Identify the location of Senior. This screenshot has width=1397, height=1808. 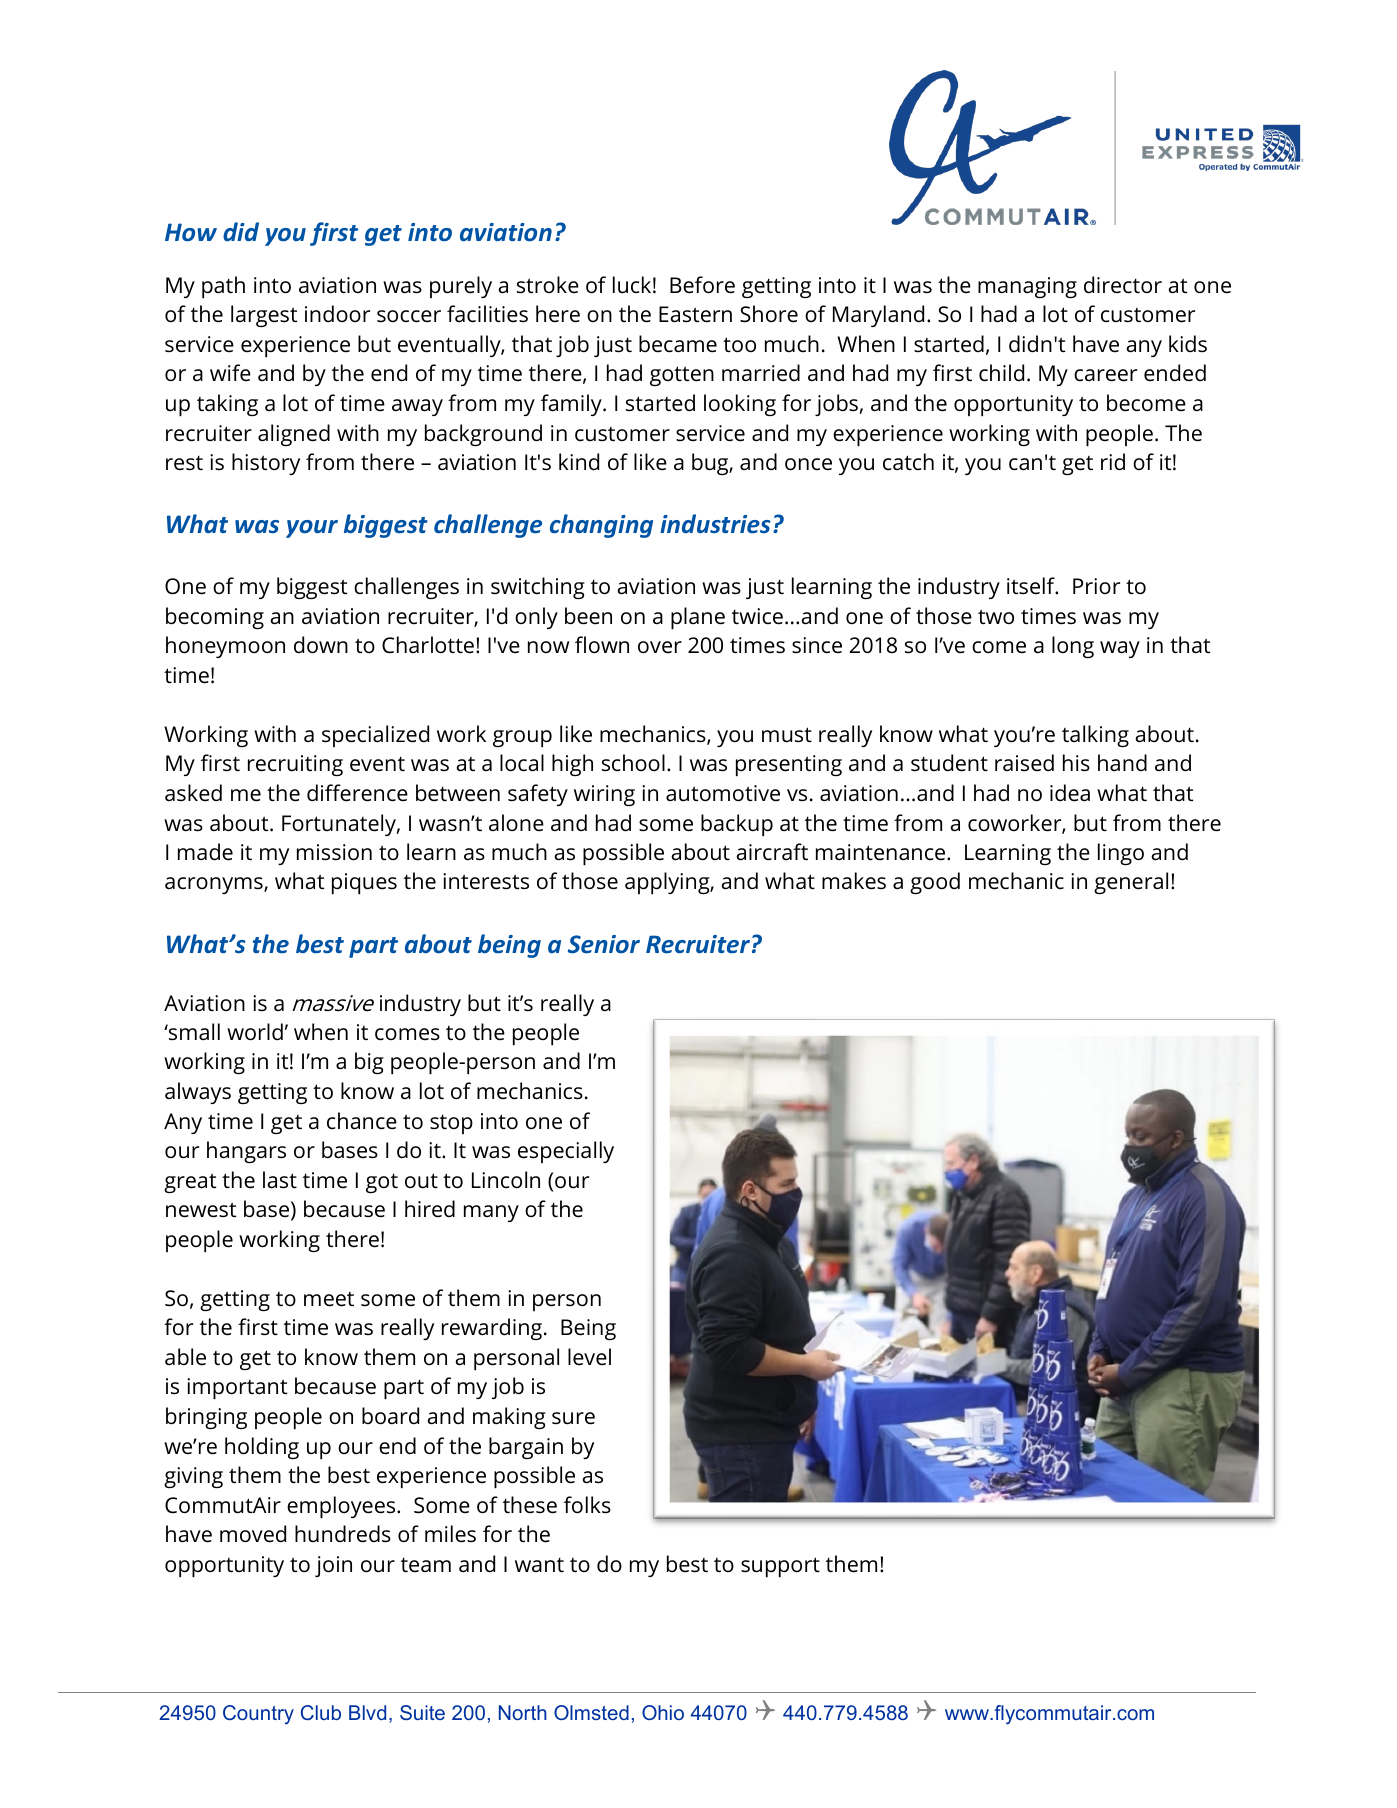
(604, 944).
